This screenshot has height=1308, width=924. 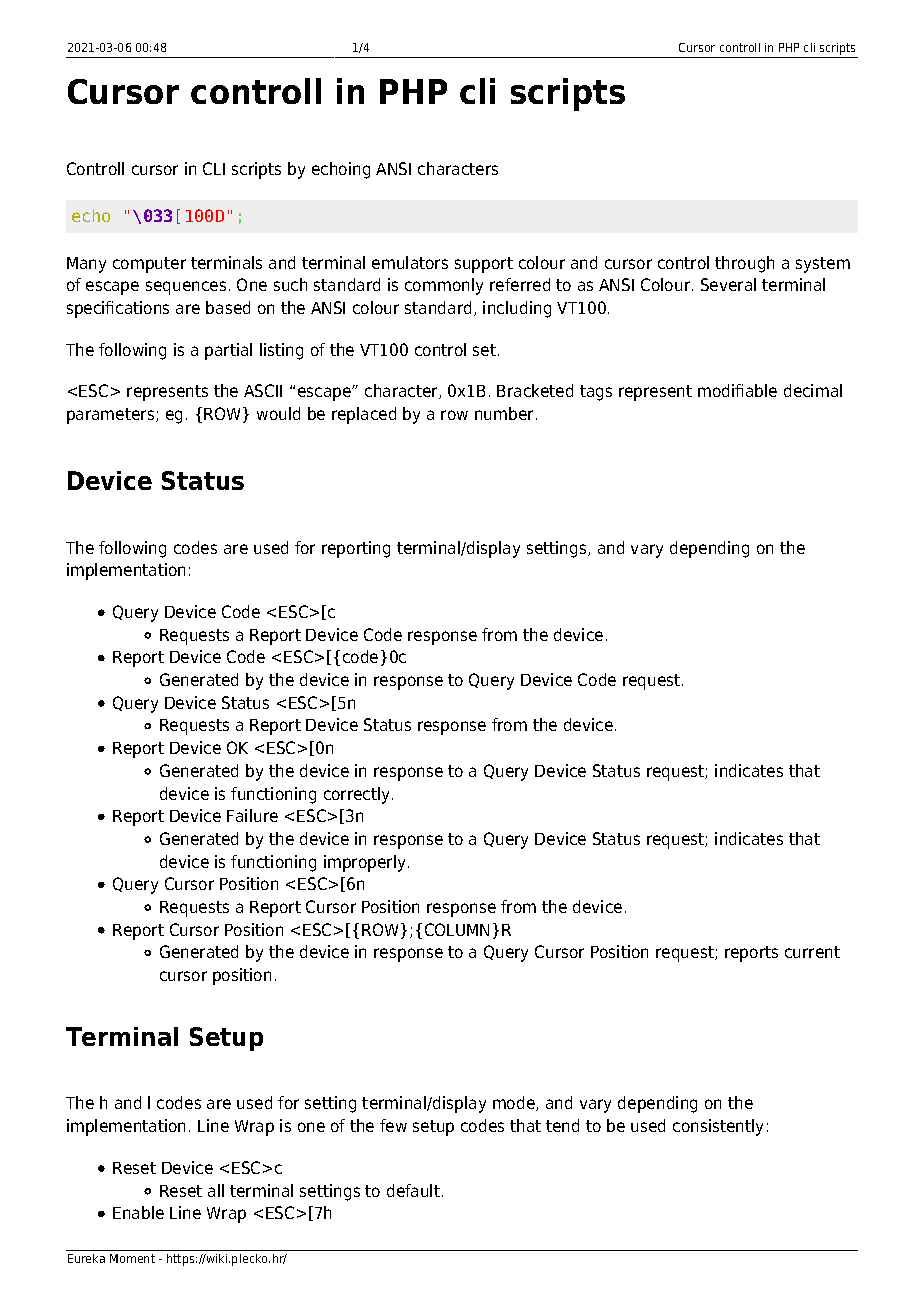 What do you see at coordinates (506, 413) in the screenshot?
I see `number` at bounding box center [506, 413].
